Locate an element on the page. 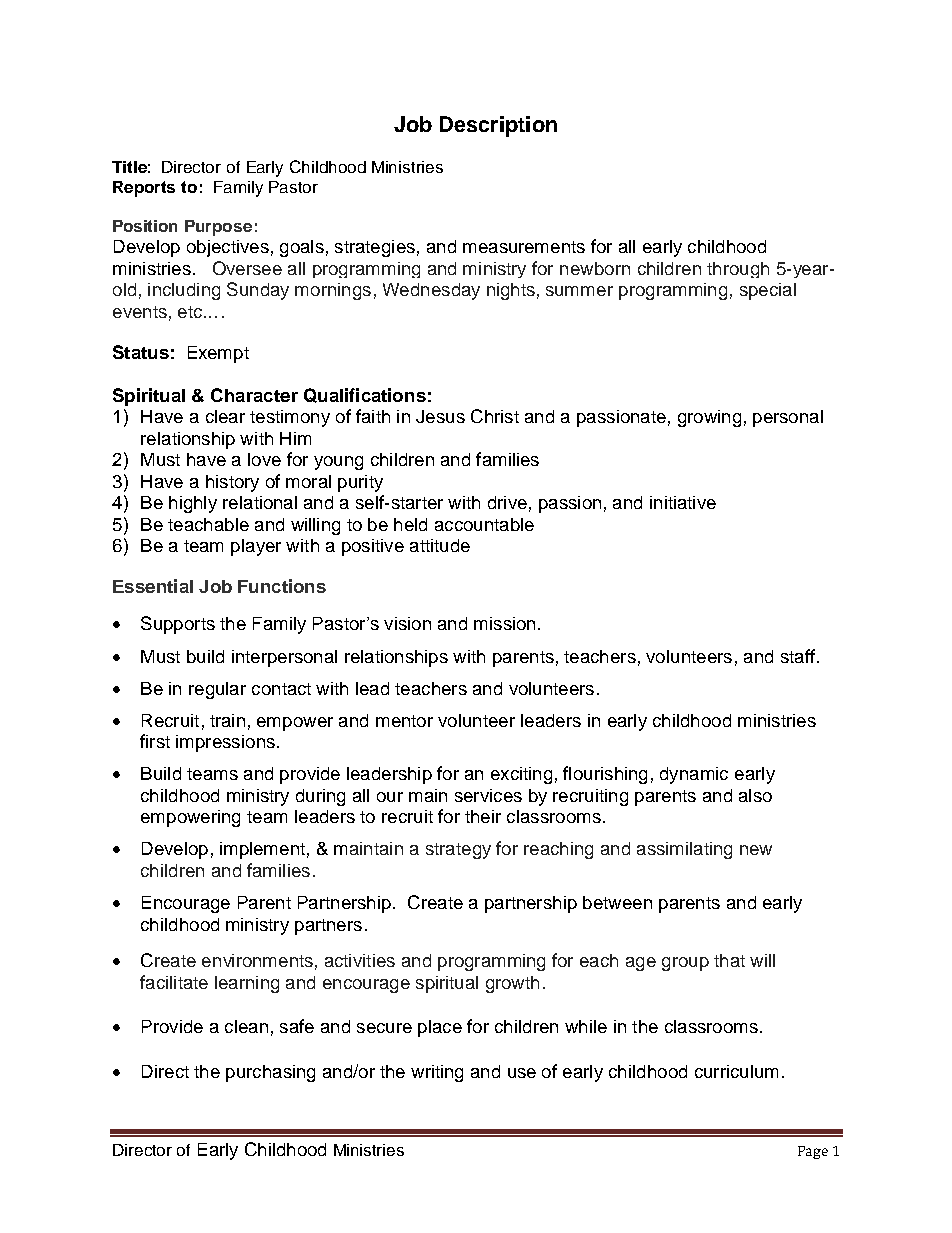  mission is located at coordinates (504, 623).
